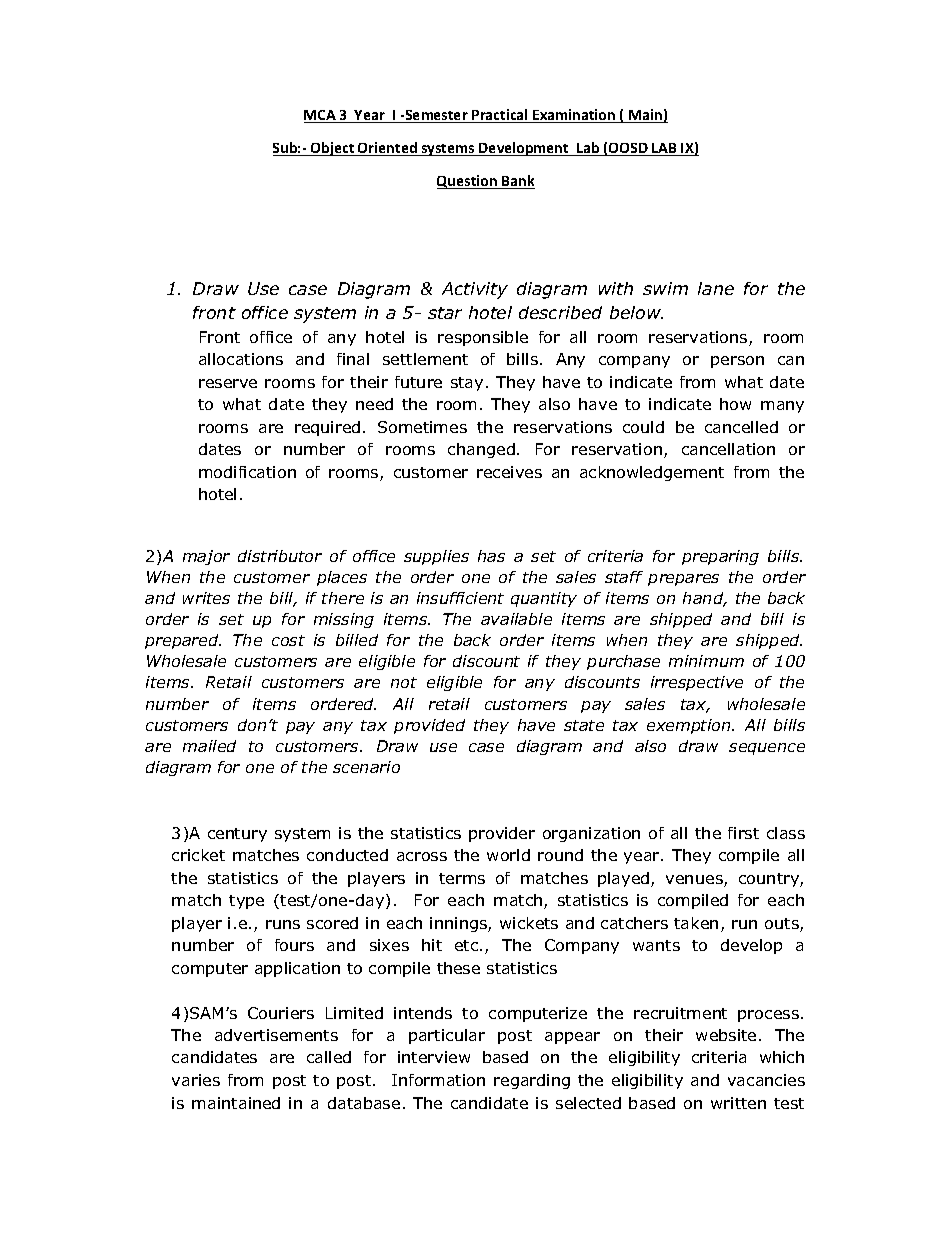  I want to click on Information, so click(438, 1080).
